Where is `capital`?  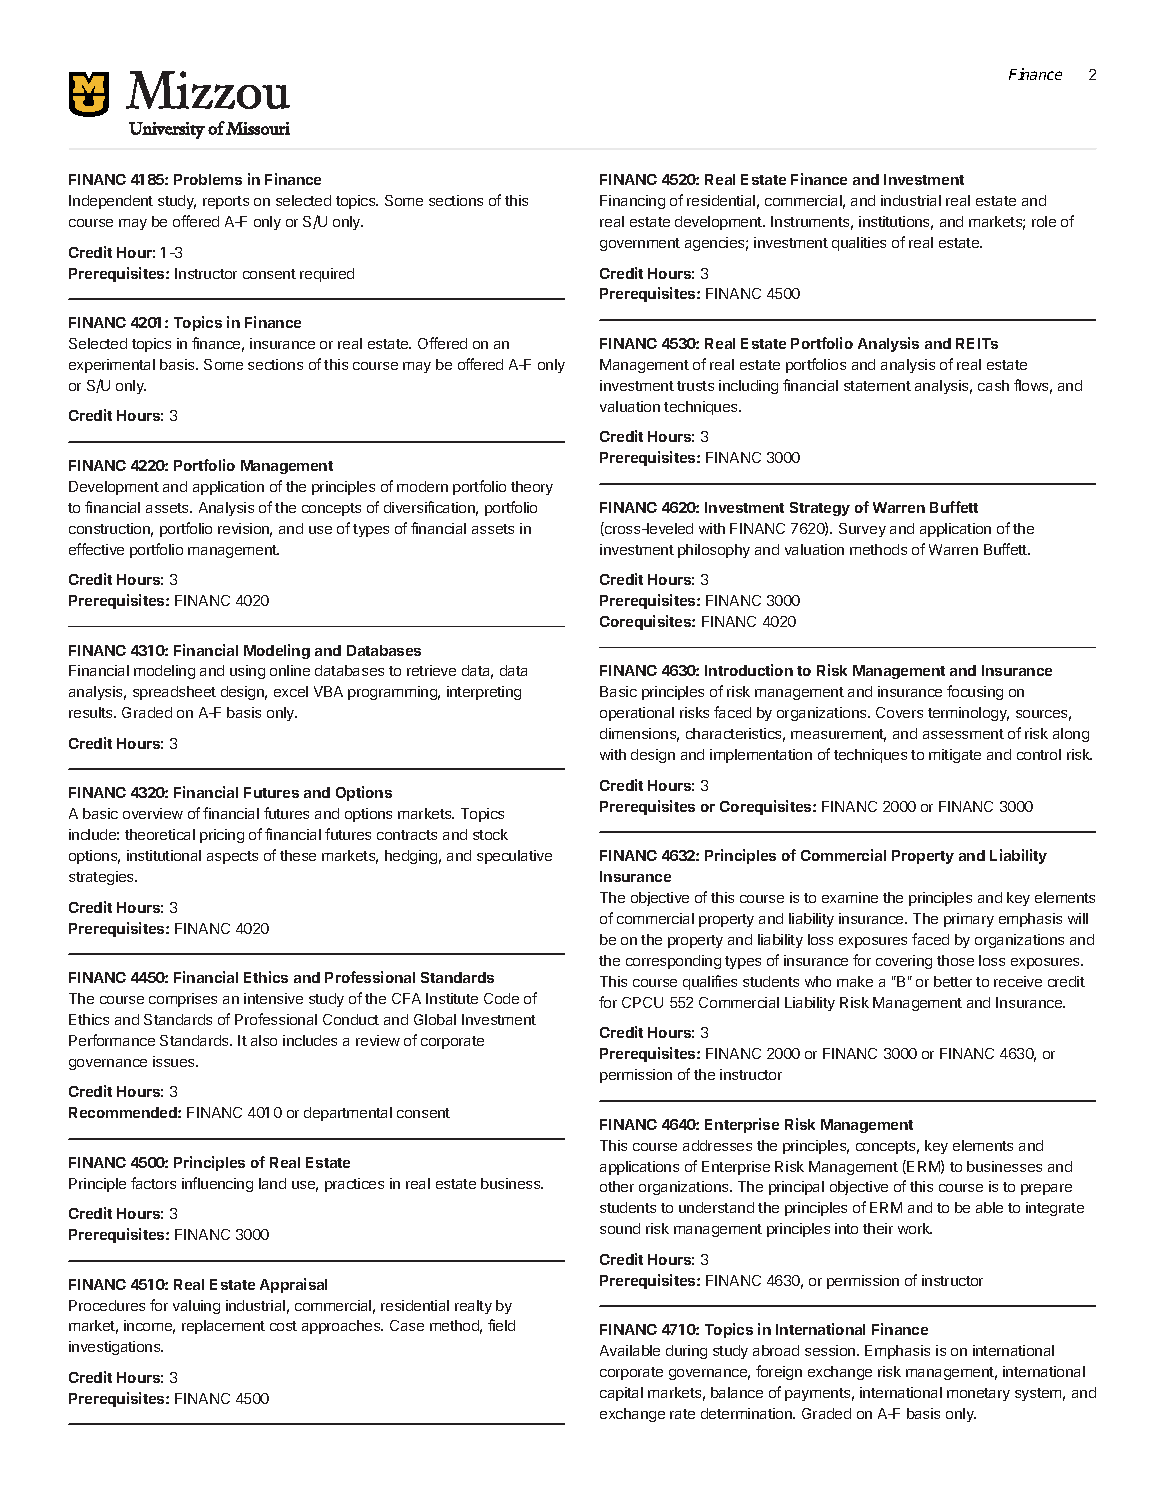 capital is located at coordinates (621, 1394).
